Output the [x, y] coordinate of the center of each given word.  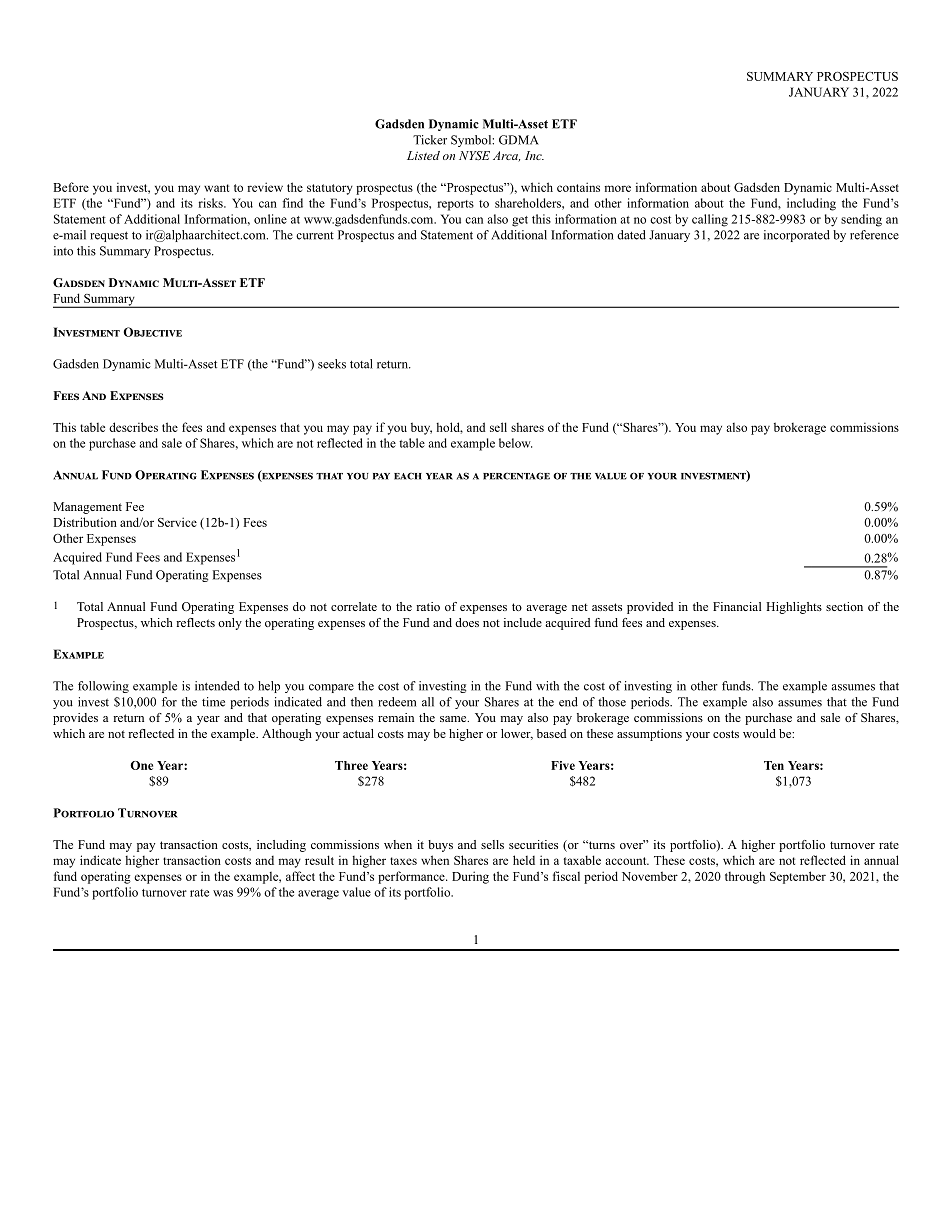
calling [710, 220]
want [216, 188]
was [223, 893]
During [470, 877]
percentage [516, 476]
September [798, 877]
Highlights [794, 608]
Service [177, 522]
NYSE [474, 155]
